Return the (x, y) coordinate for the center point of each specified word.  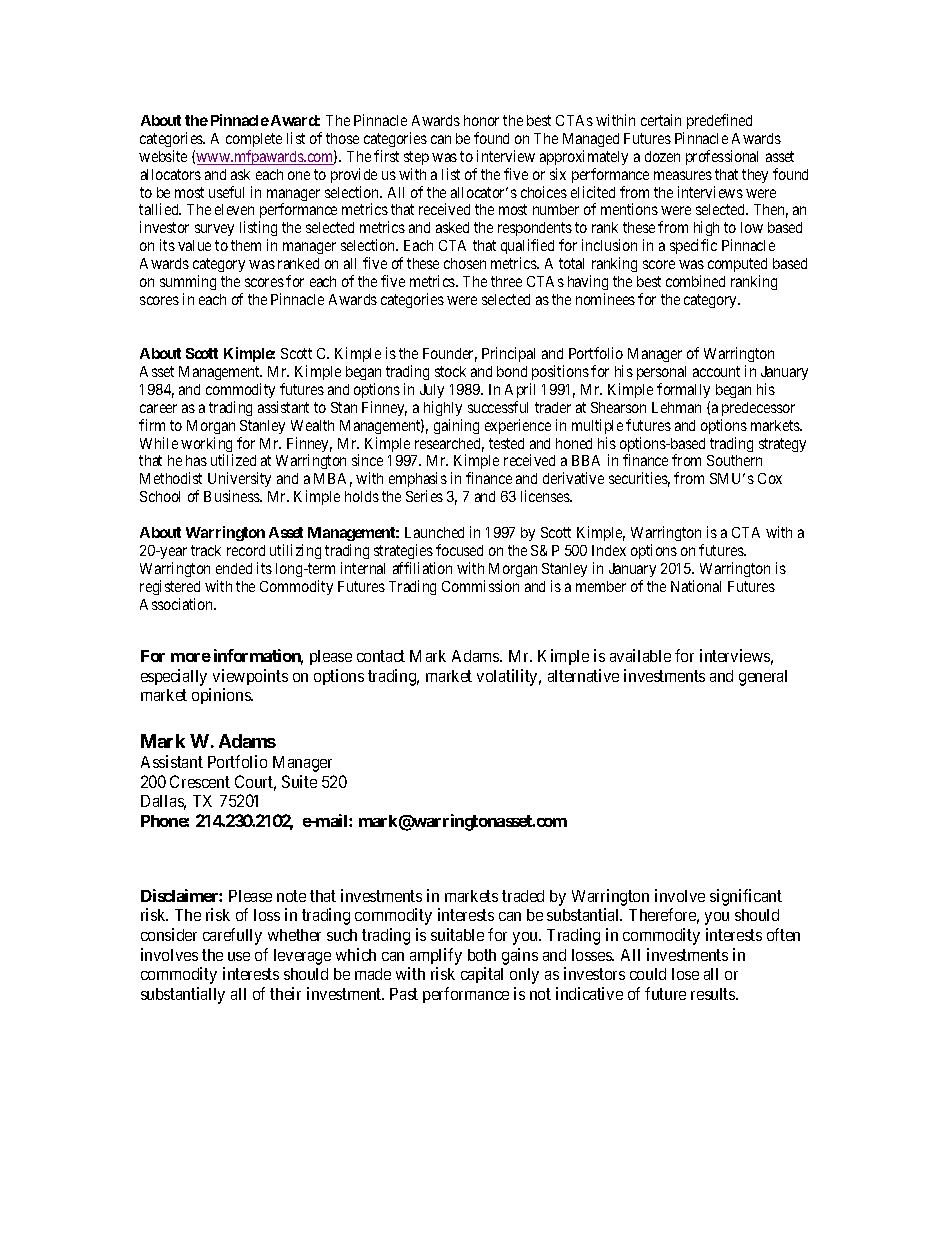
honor (481, 120)
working (207, 446)
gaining (456, 426)
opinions (222, 696)
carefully (232, 936)
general (763, 678)
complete (254, 140)
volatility (509, 677)
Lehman (676, 407)
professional (722, 157)
